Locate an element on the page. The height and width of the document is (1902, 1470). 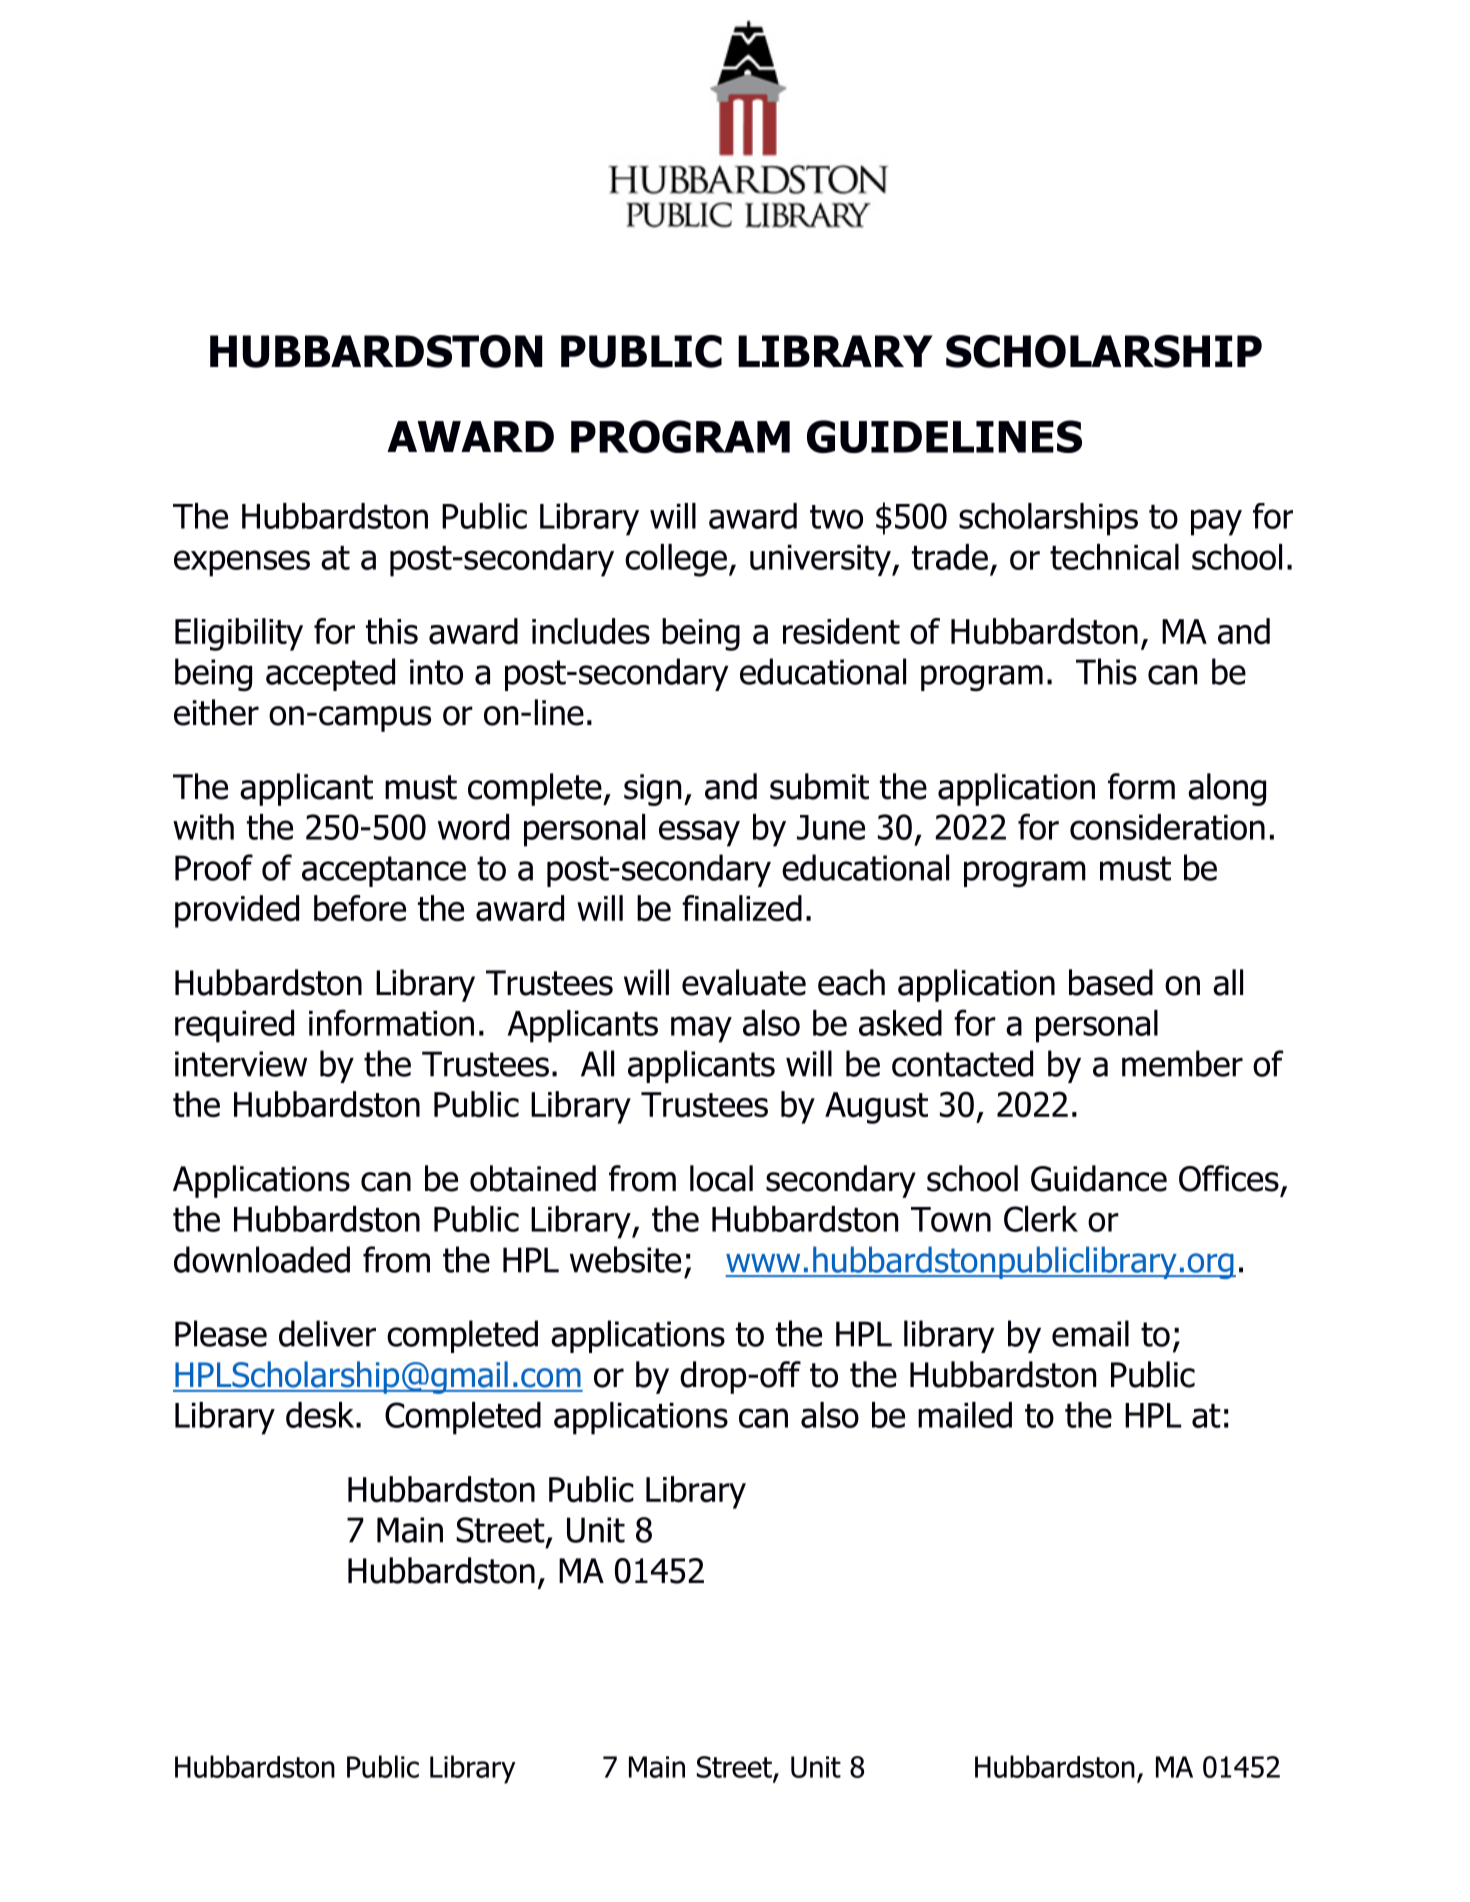
Guidance is located at coordinates (1099, 1178).
